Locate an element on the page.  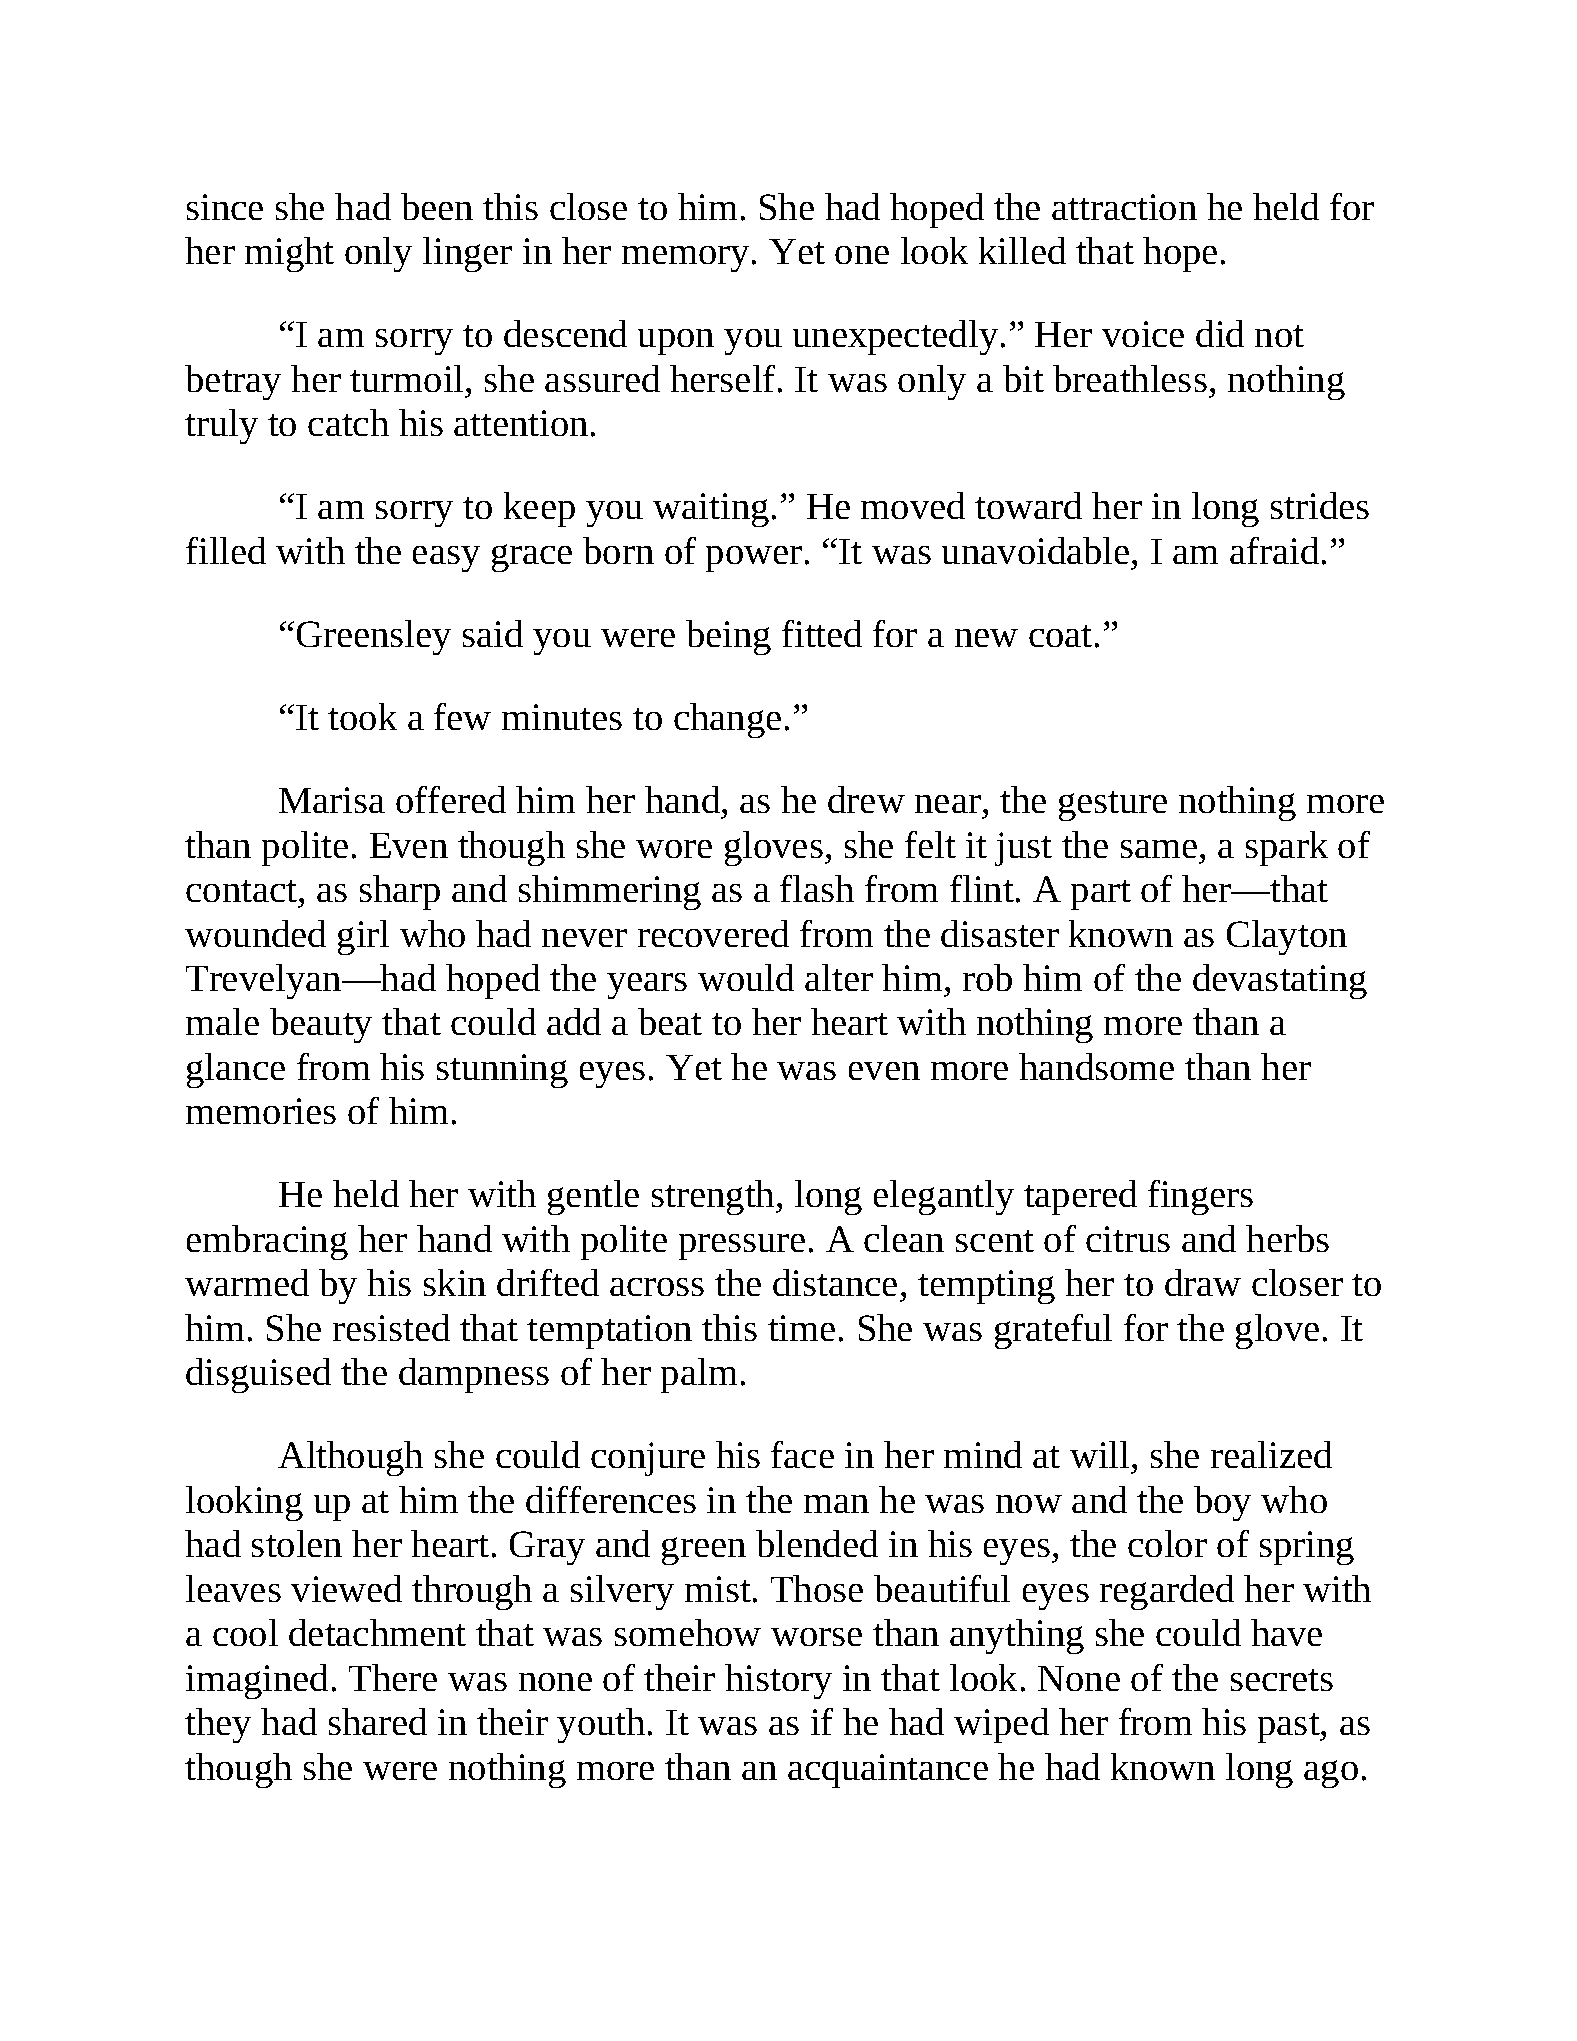
attraction is located at coordinates (1124, 207).
